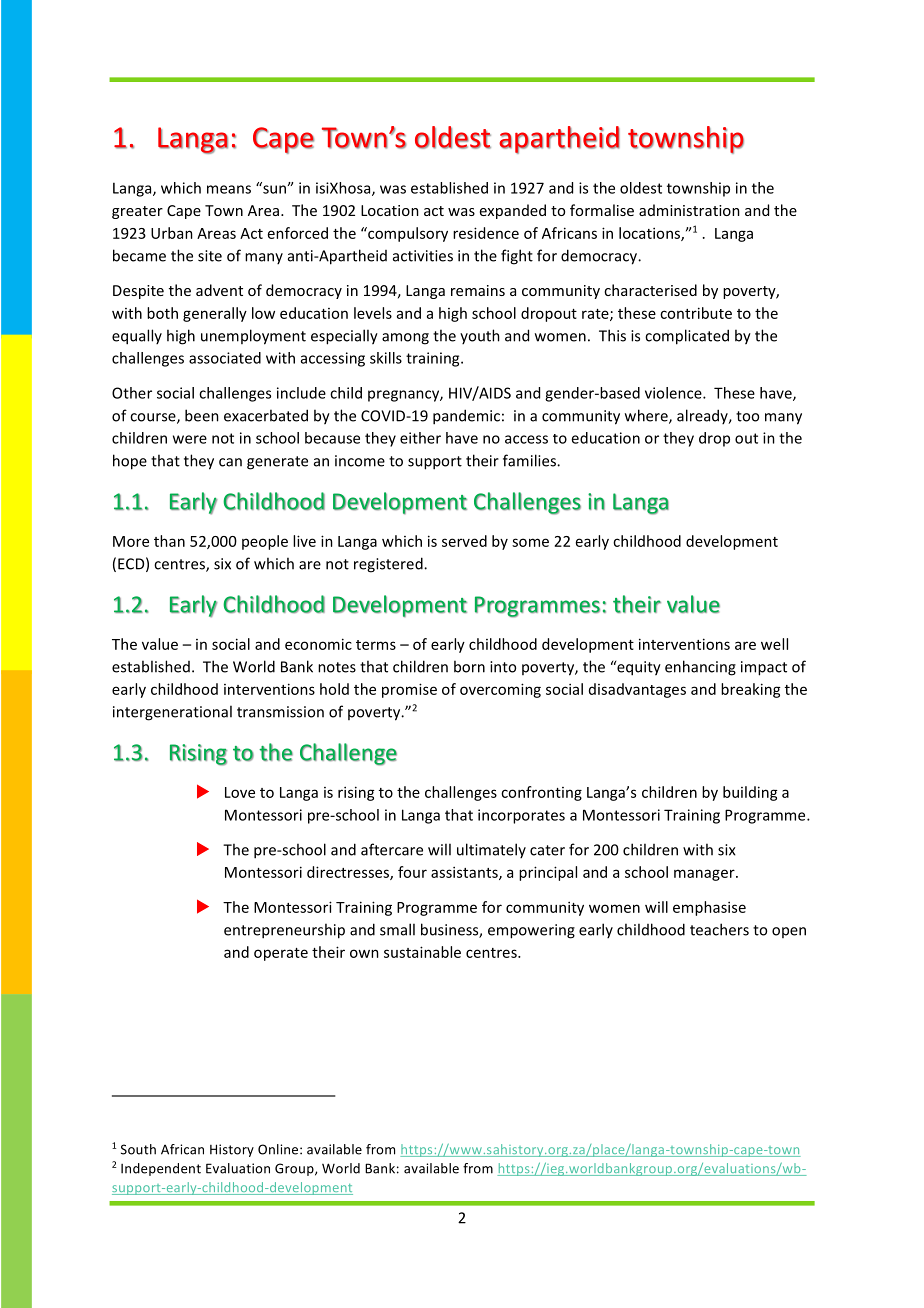 This document has height=1308, width=924. Describe the element at coordinates (700, 668) in the document. I see `enhancing` at that location.
